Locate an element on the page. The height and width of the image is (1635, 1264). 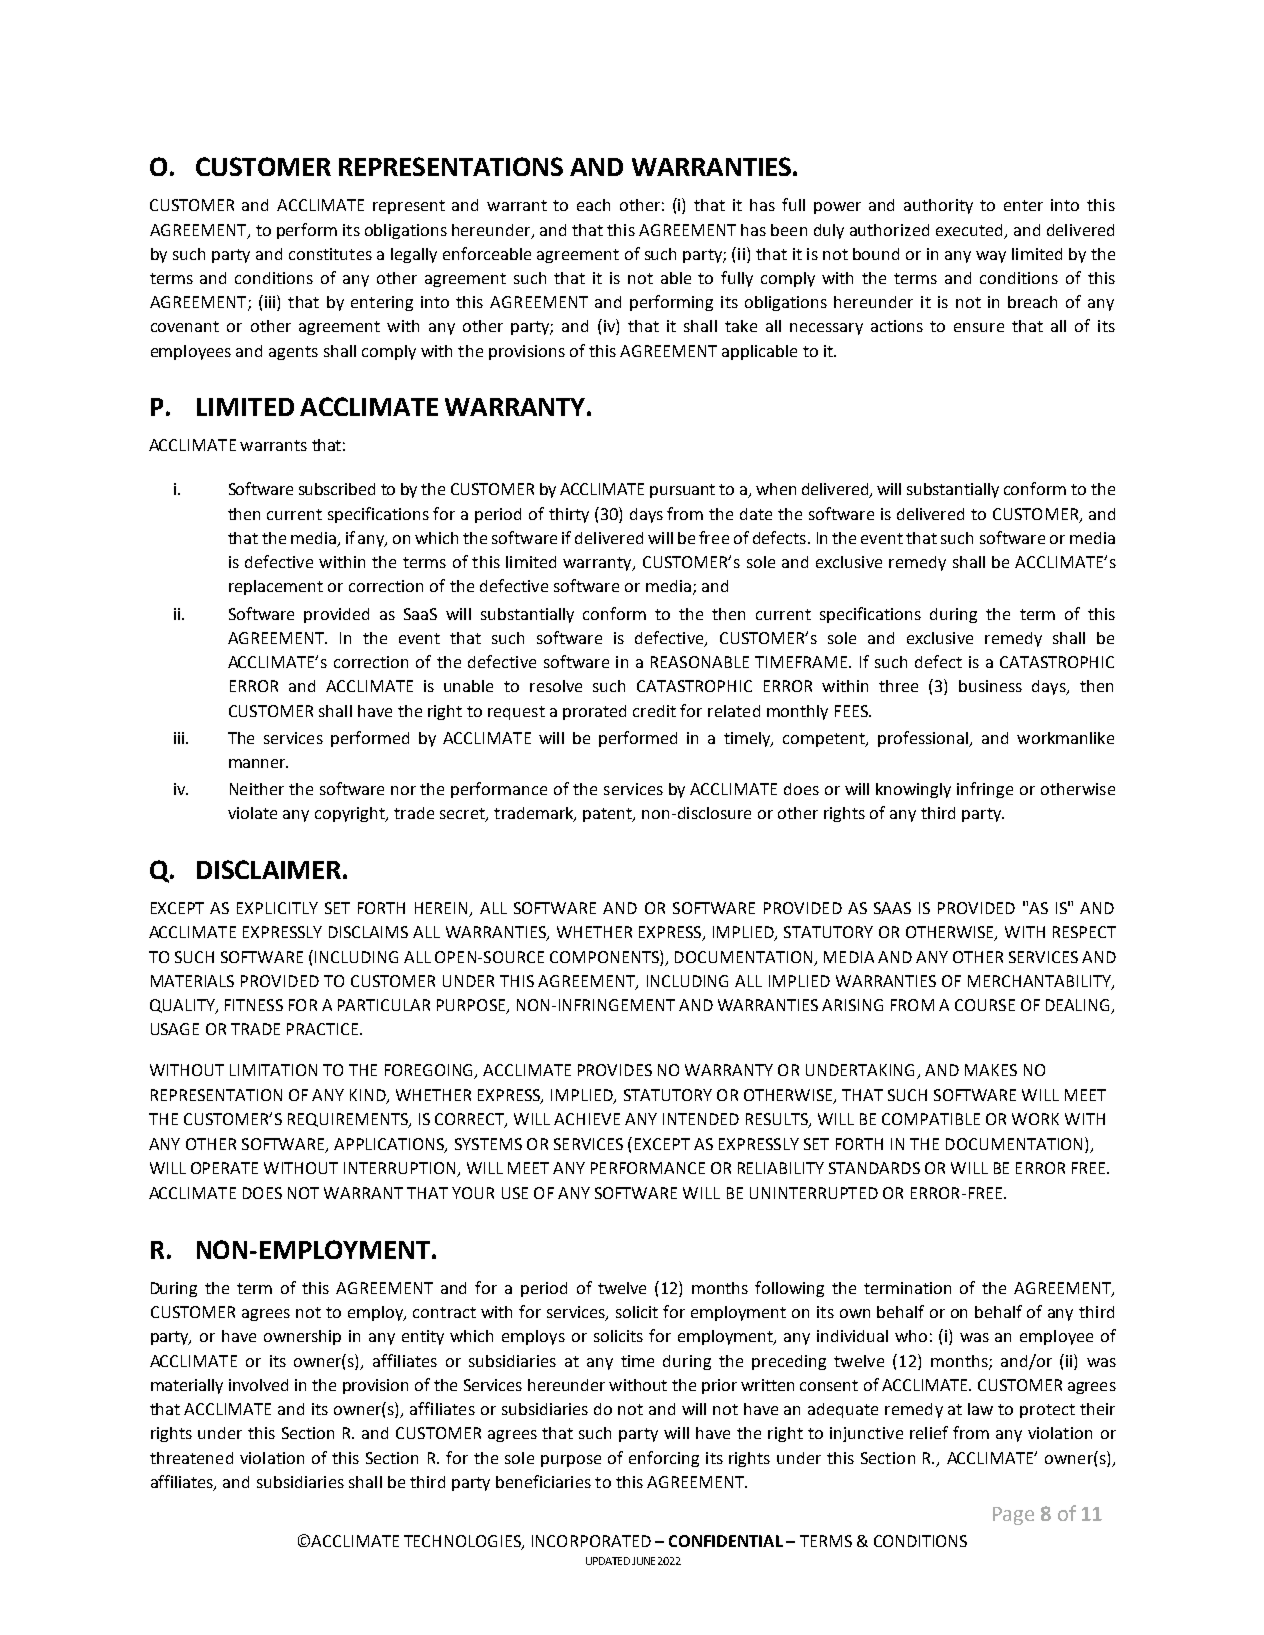
INCORPORATED is located at coordinates (591, 1541).
